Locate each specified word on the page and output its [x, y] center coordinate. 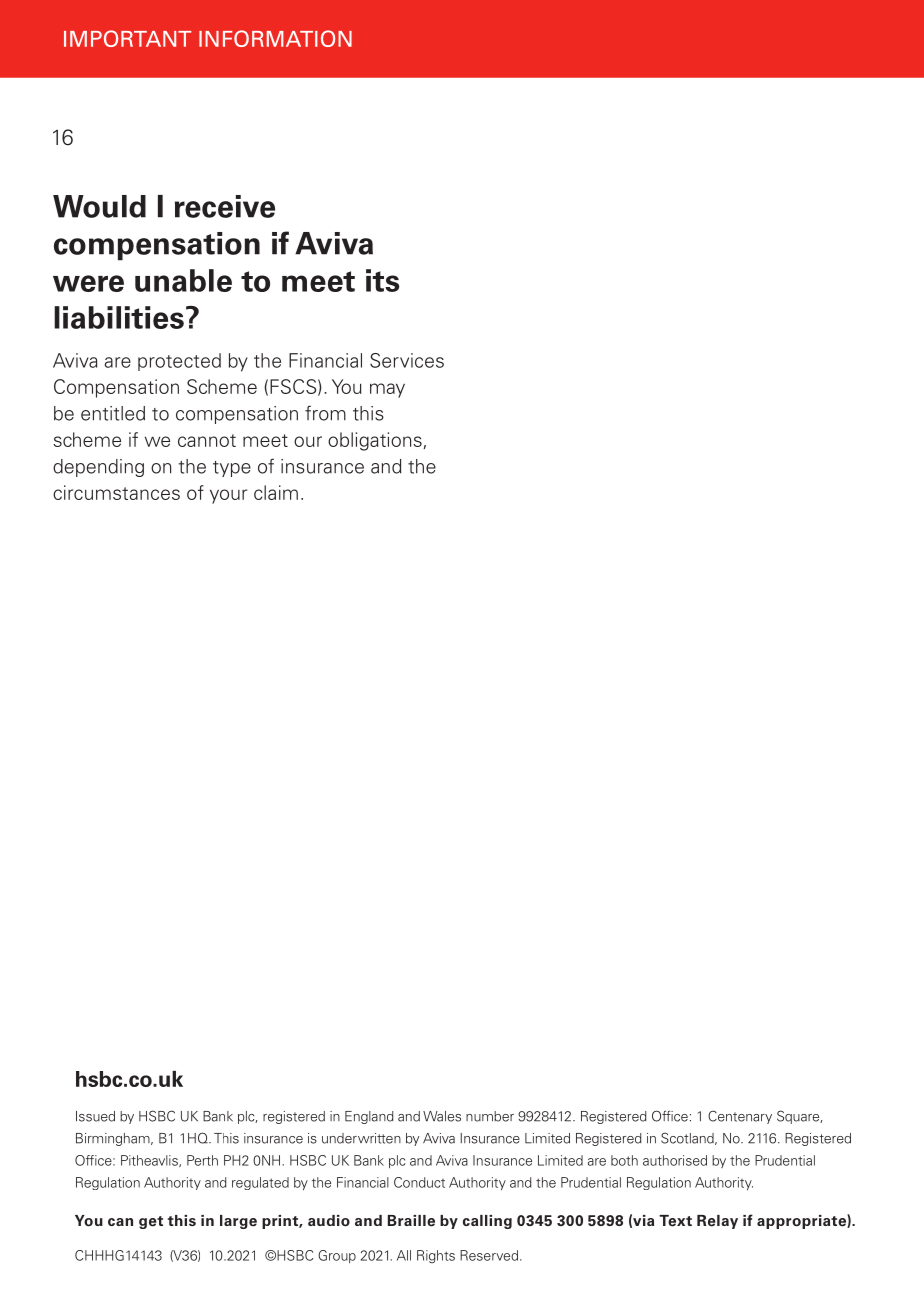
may [387, 390]
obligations [375, 441]
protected [179, 362]
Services [407, 360]
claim [276, 492]
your [228, 496]
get [151, 1222]
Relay [717, 1222]
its [383, 280]
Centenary [740, 1117]
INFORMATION [275, 38]
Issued [95, 1116]
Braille [411, 1221]
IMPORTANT [127, 38]
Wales [442, 1116]
